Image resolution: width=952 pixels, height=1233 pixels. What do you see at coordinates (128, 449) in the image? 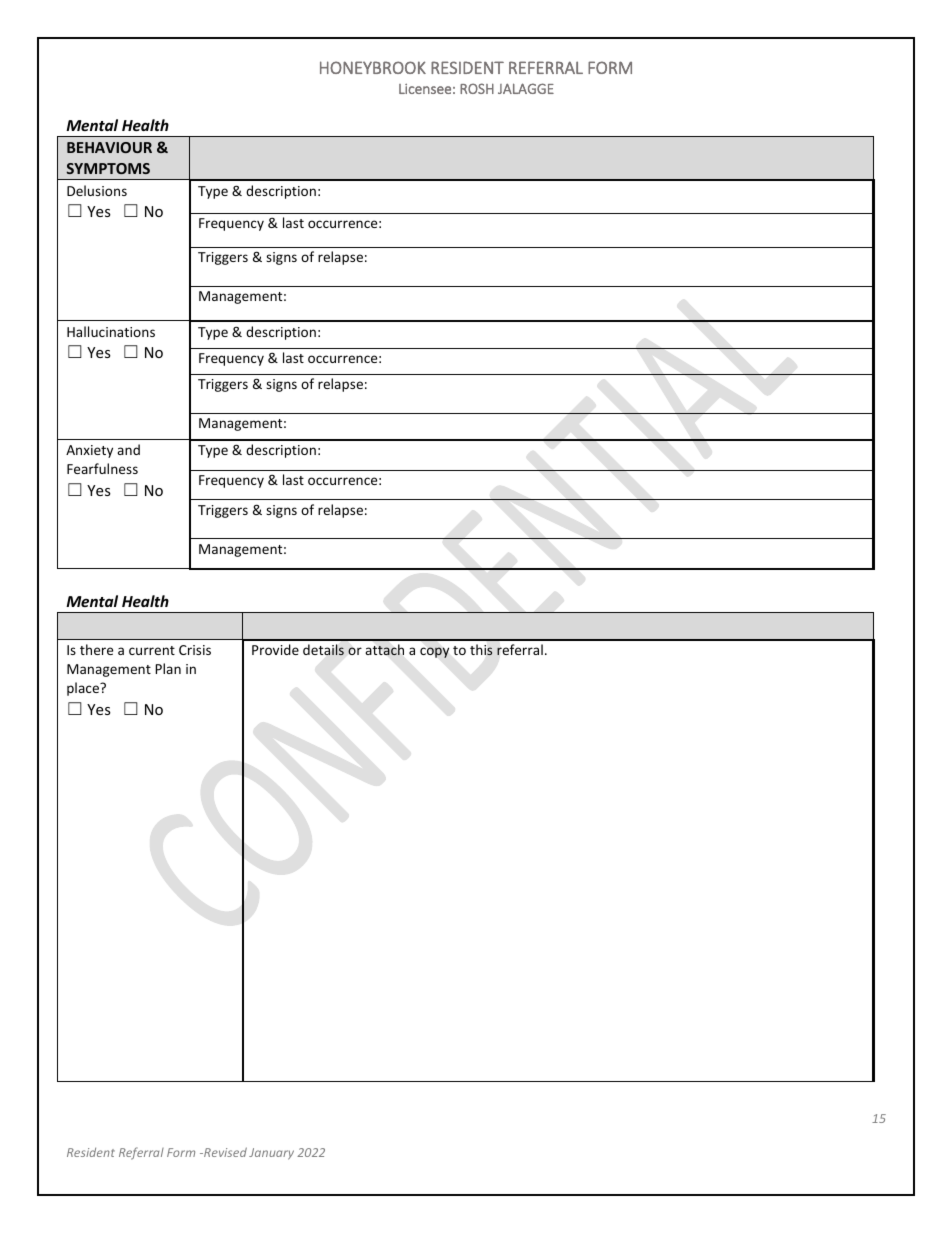
I see `and` at bounding box center [128, 449].
